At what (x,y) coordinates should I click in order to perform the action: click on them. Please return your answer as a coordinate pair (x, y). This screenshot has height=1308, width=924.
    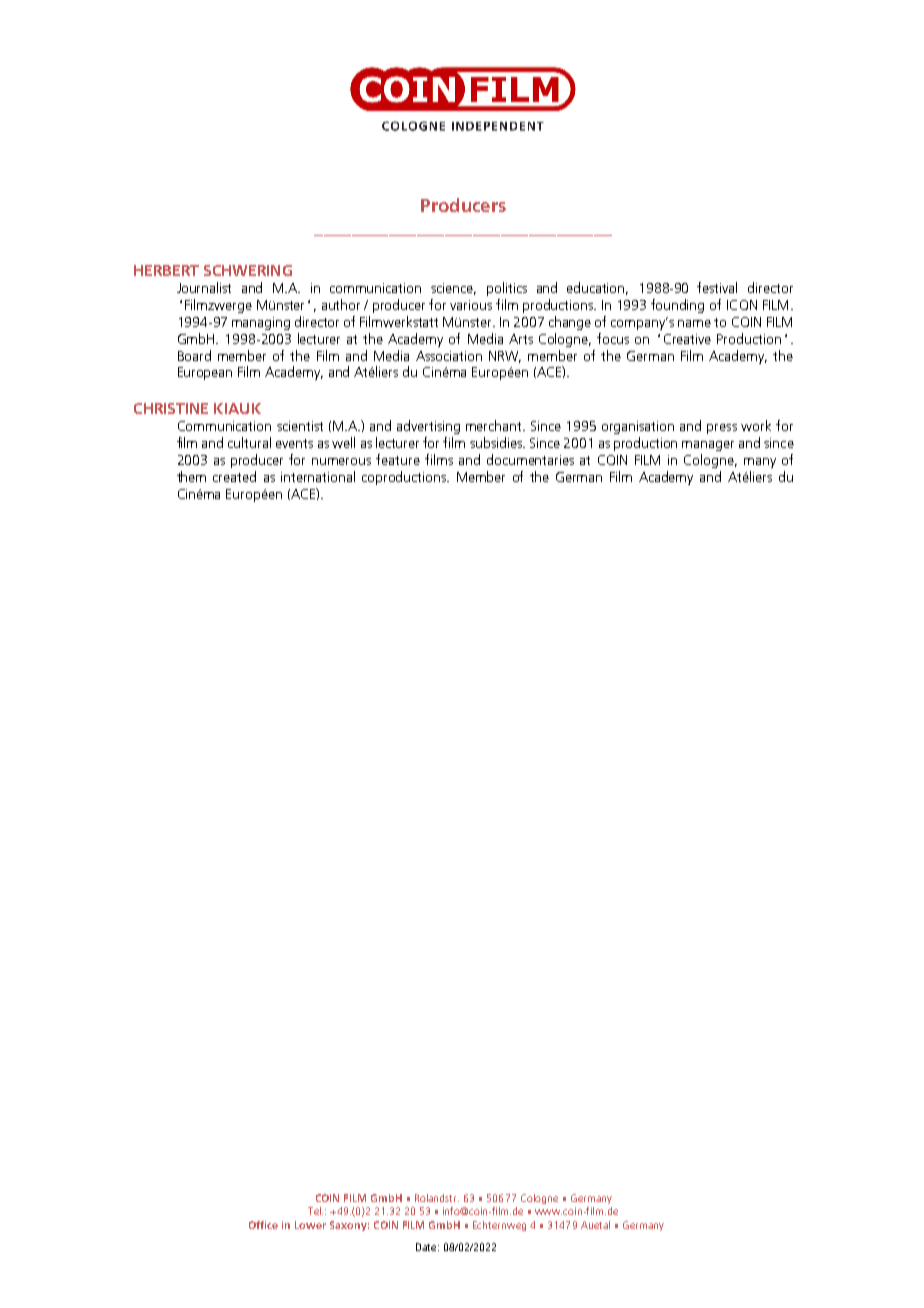
    Looking at the image, I should click on (191, 476).
